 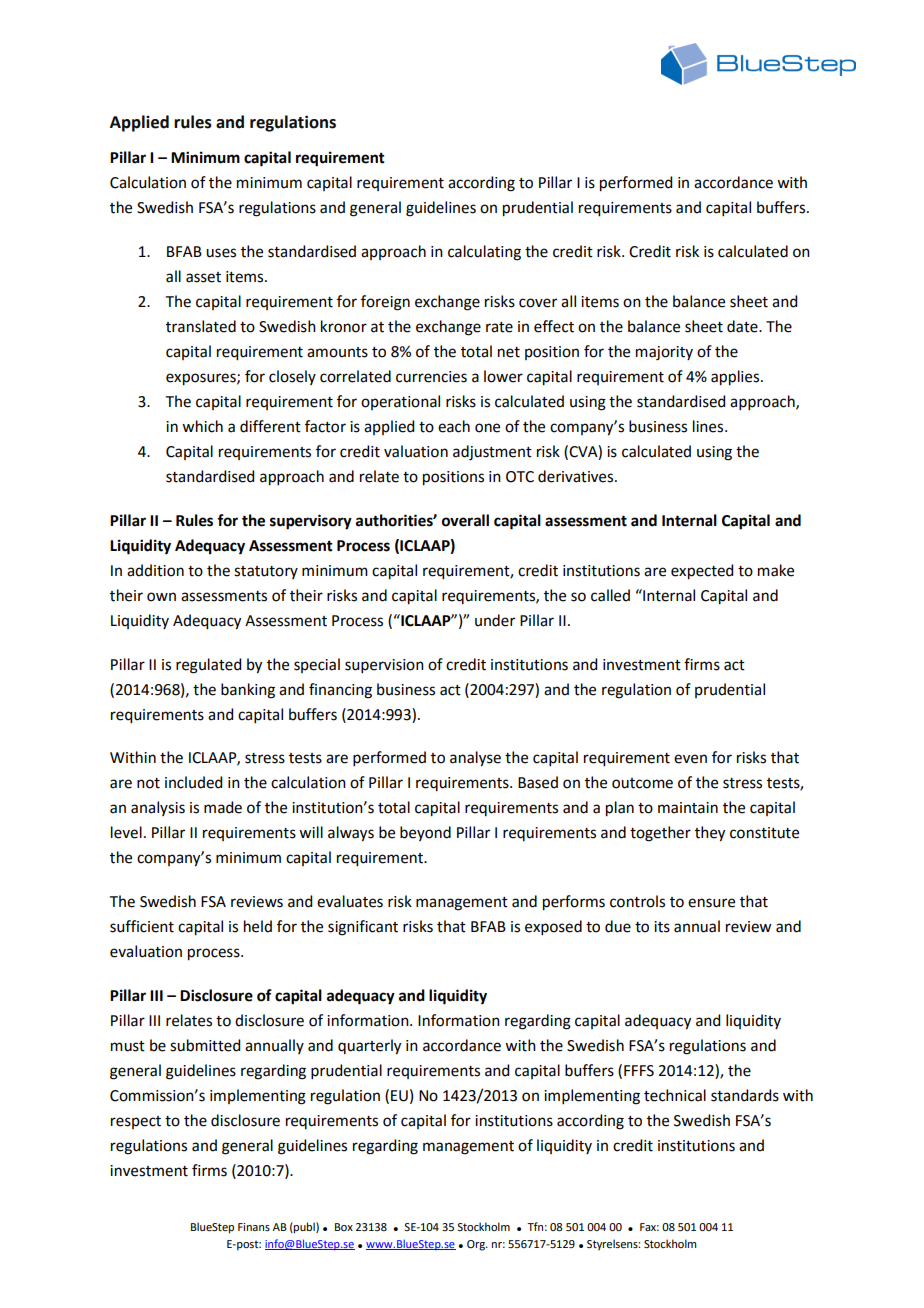 What do you see at coordinates (155, 570) in the screenshot?
I see `addition` at bounding box center [155, 570].
